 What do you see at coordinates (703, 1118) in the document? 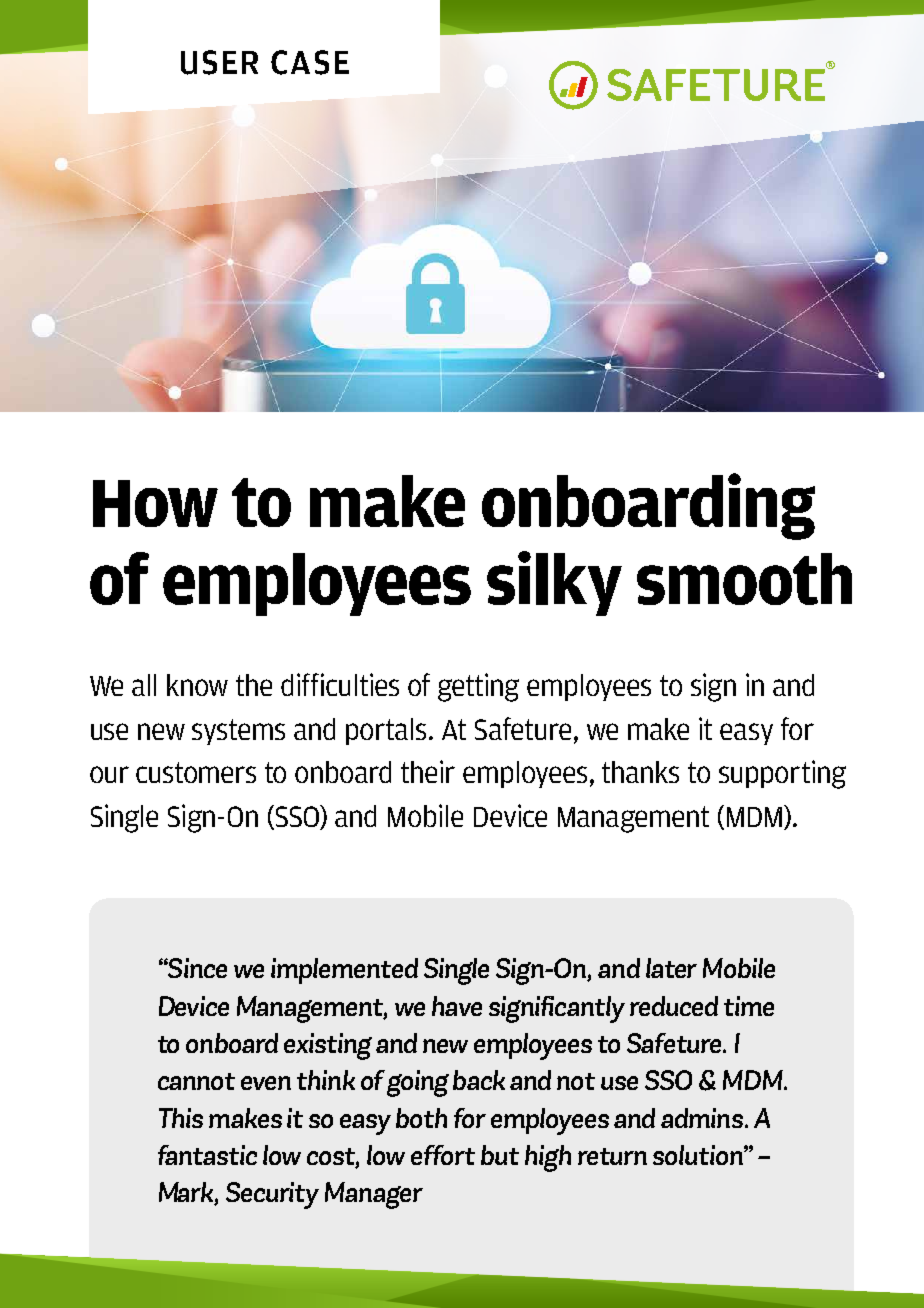
I see `admins` at bounding box center [703, 1118].
